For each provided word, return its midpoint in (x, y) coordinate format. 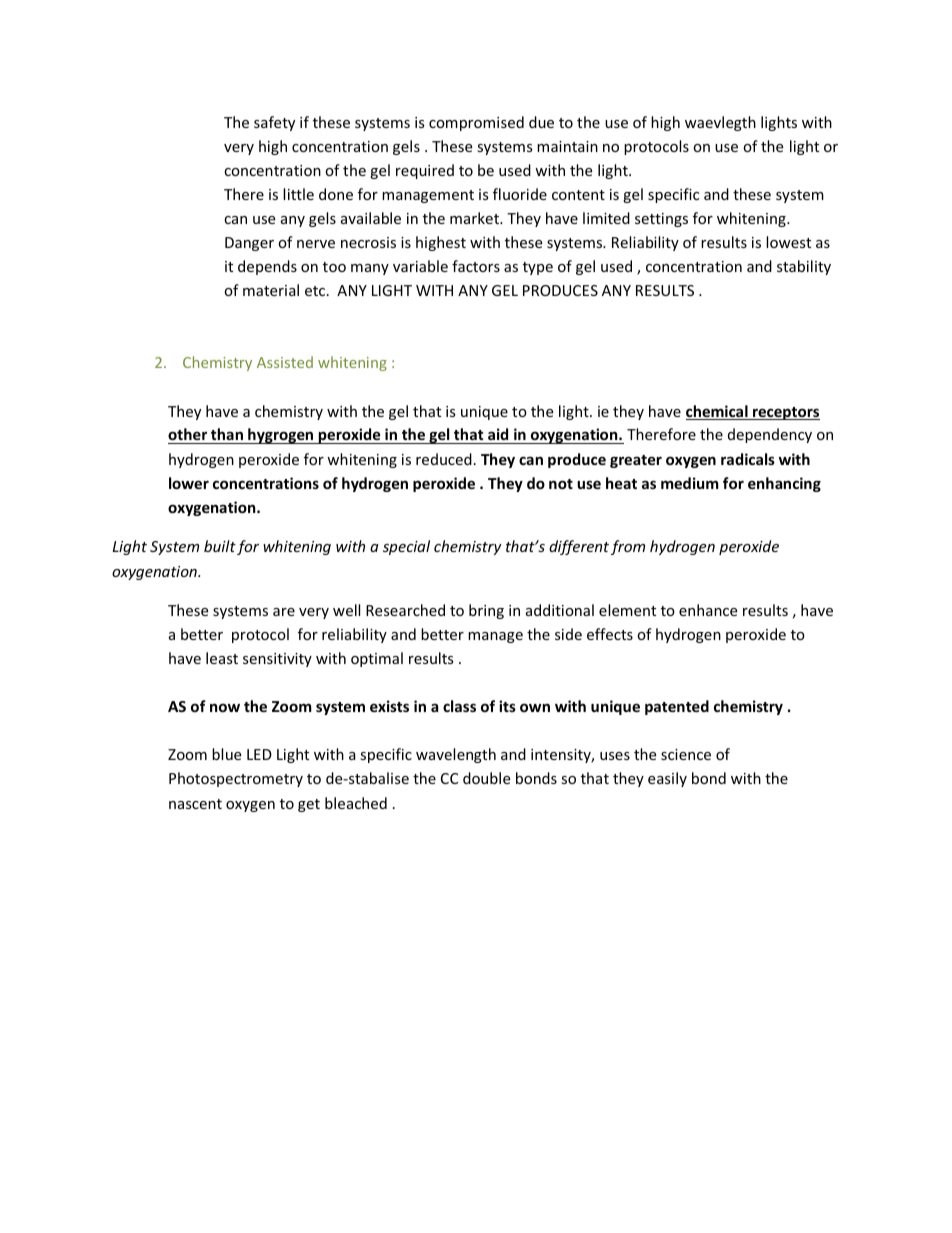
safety (274, 123)
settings (661, 220)
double (486, 778)
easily (667, 779)
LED (259, 754)
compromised (476, 123)
